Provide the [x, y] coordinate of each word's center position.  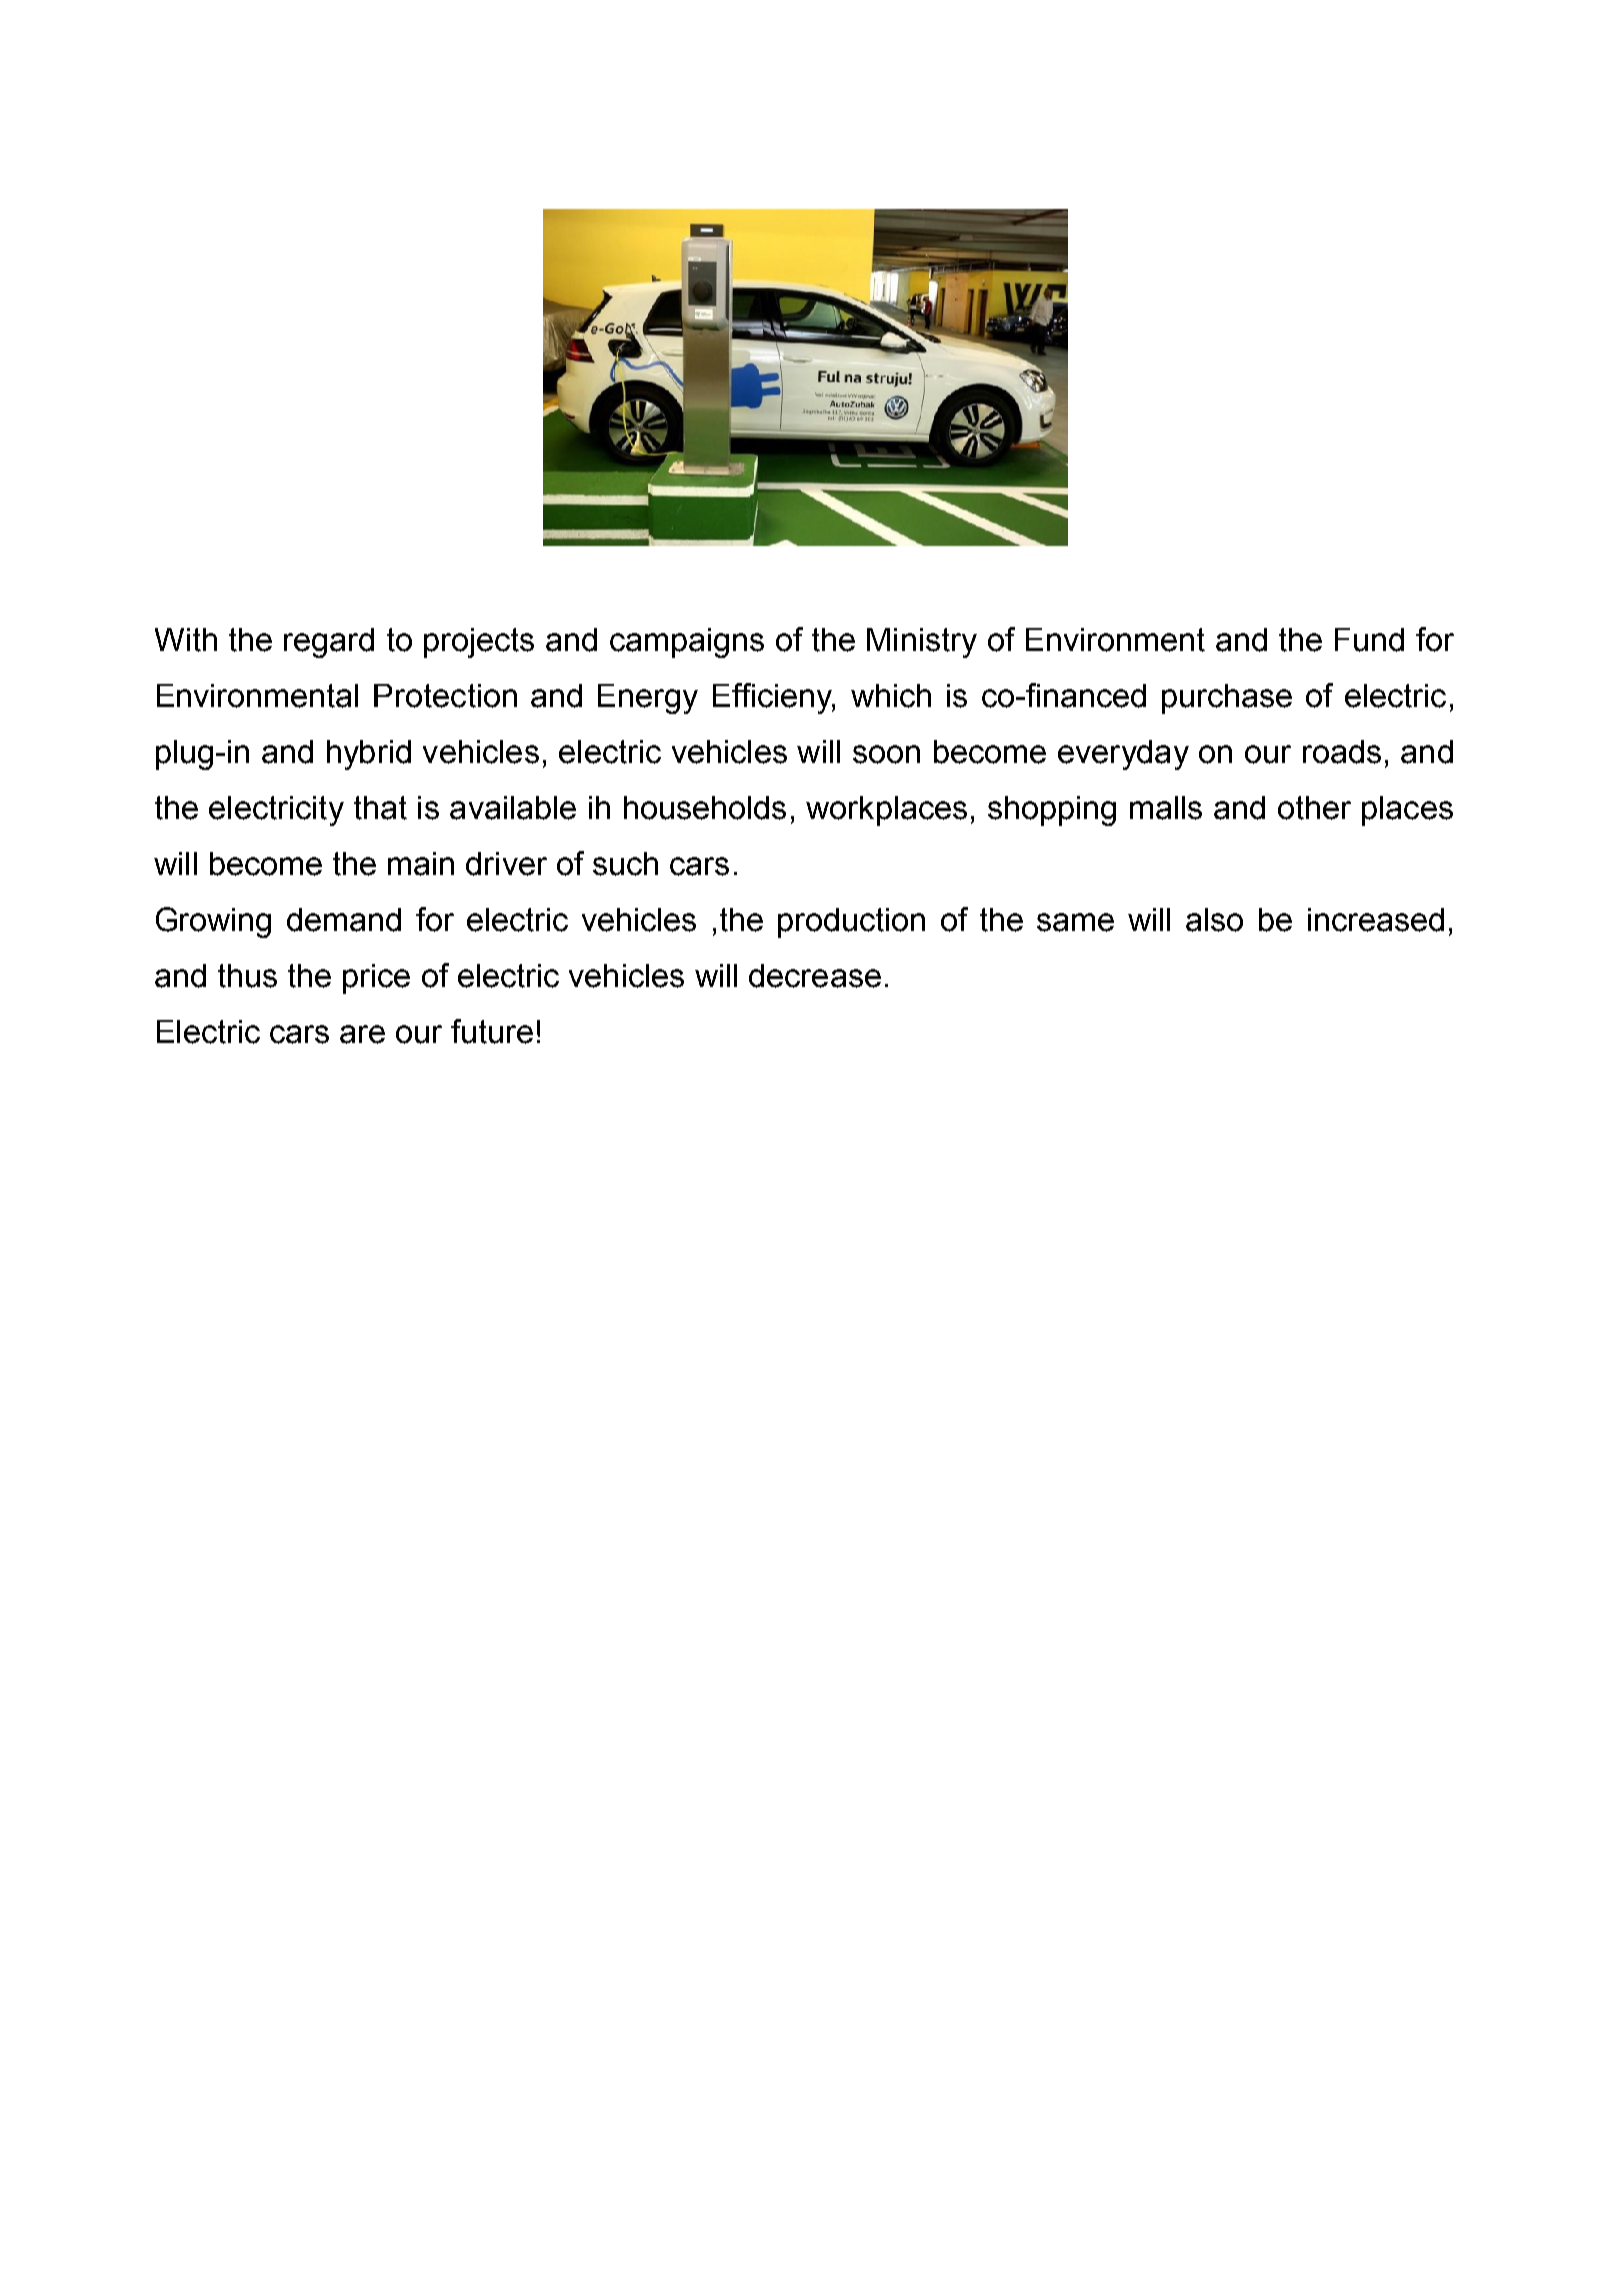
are [362, 1034]
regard [329, 643]
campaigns [687, 643]
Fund [1369, 640]
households [705, 808]
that [380, 808]
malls [1166, 808]
